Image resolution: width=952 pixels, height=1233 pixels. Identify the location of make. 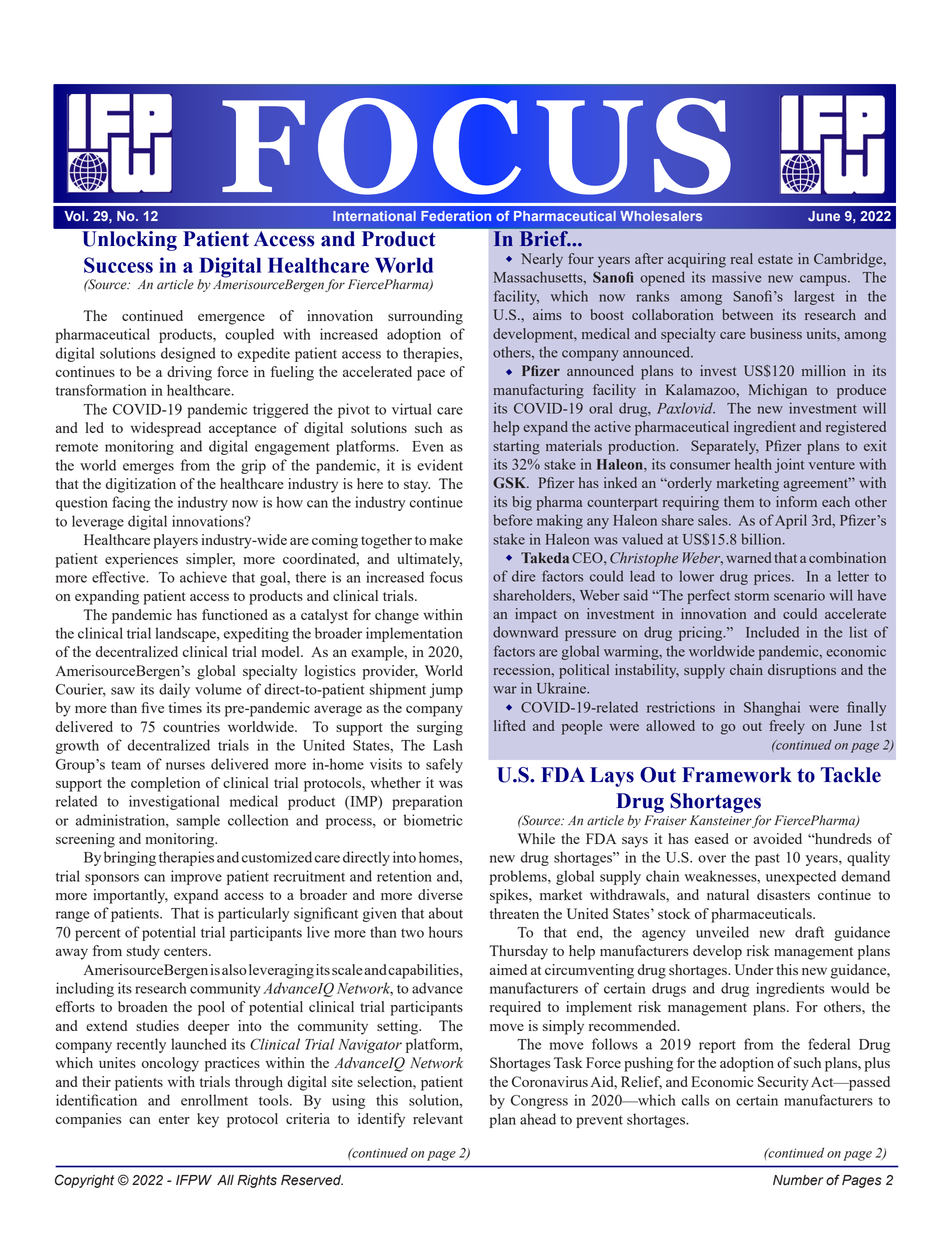
(446, 539).
